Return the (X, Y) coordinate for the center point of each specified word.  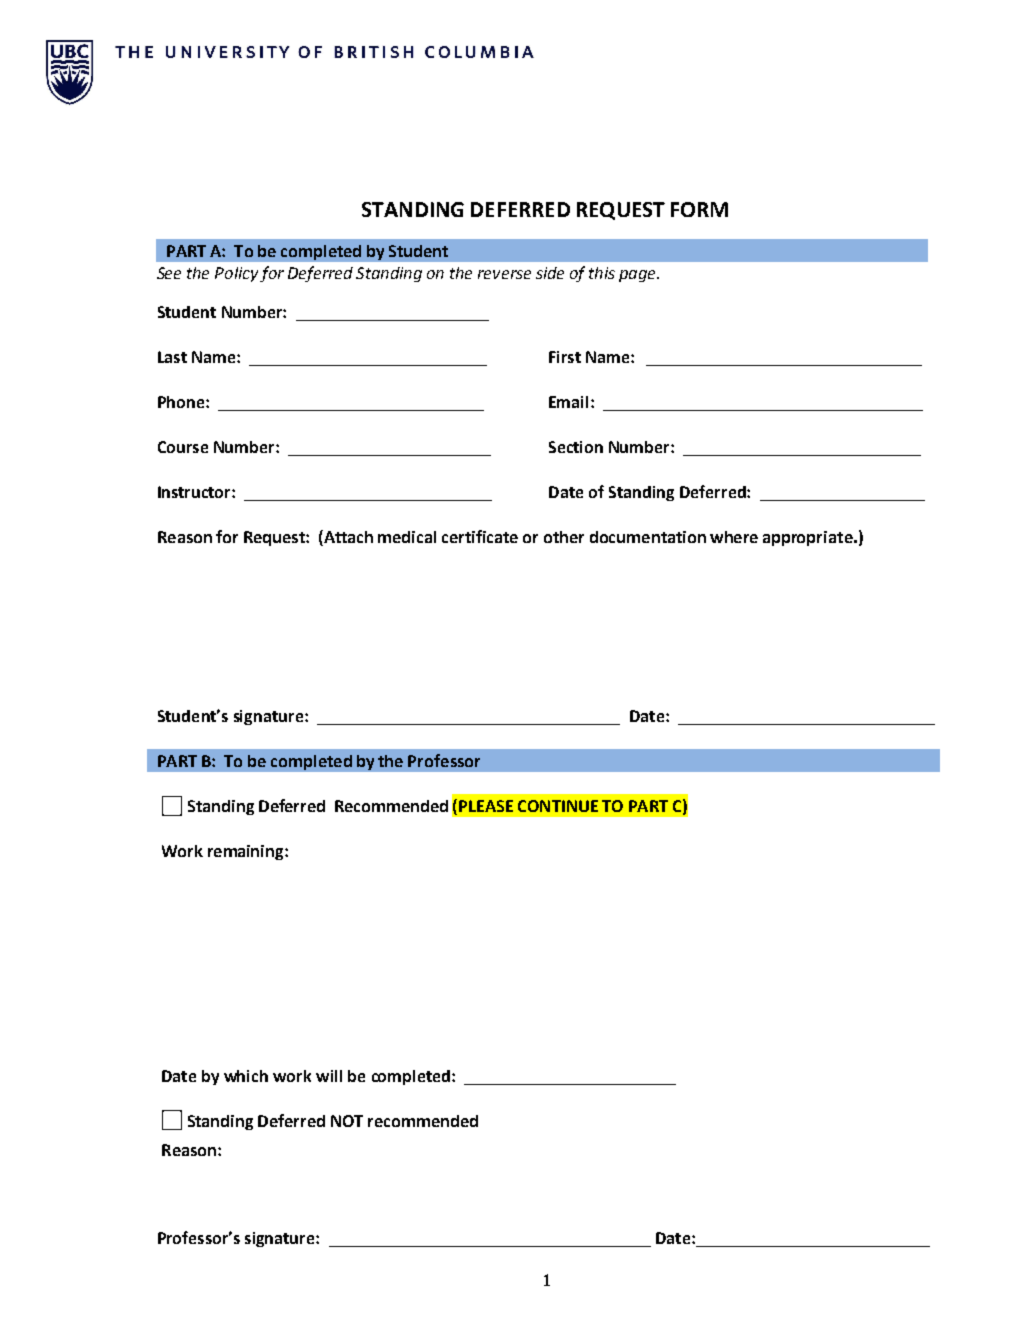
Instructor (195, 492)
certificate (480, 536)
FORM (699, 209)
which (246, 1076)
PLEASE (486, 806)
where (734, 537)
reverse (504, 274)
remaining (247, 852)
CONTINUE (558, 806)
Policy (236, 274)
